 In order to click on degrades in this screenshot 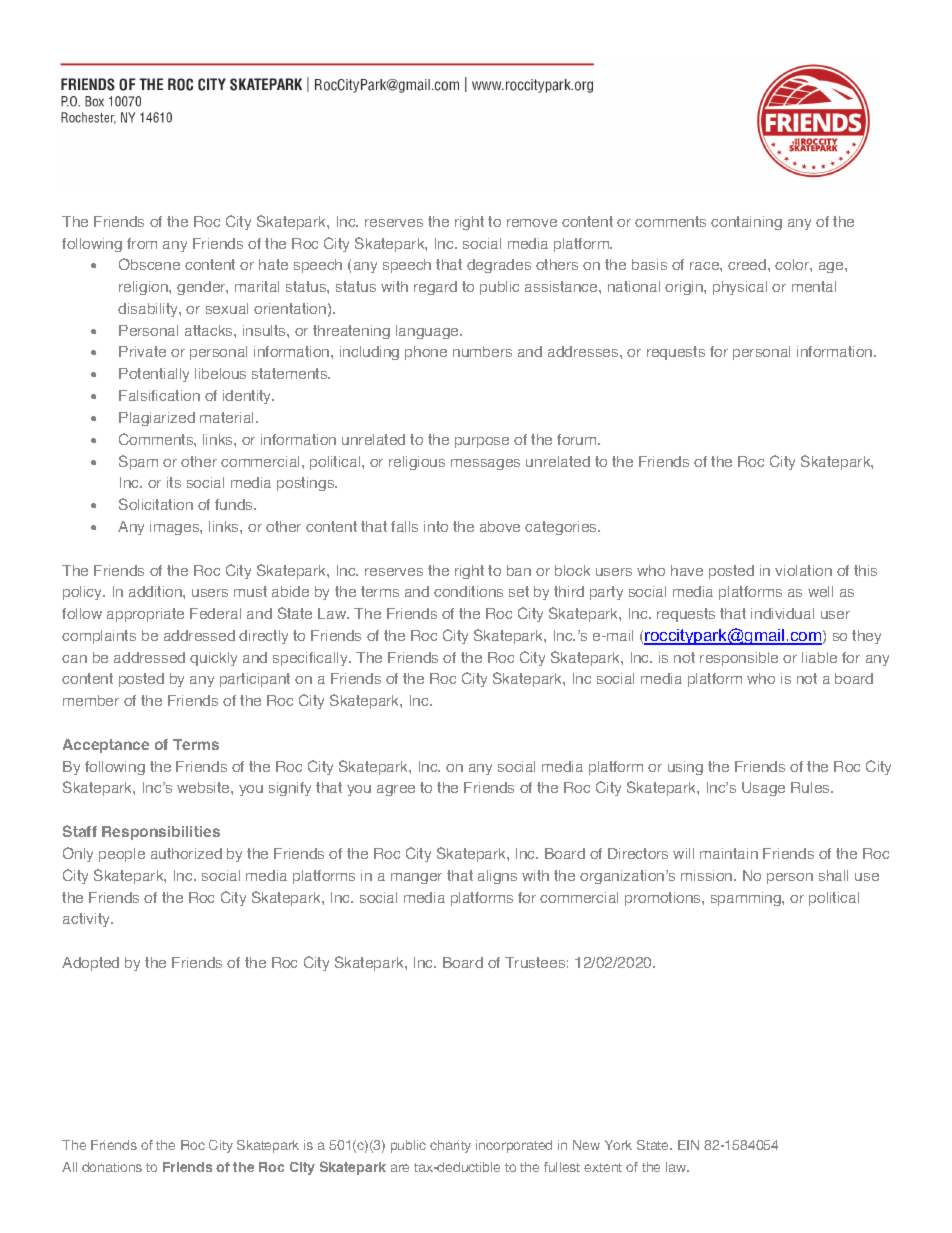, I will do `click(499, 266)`.
